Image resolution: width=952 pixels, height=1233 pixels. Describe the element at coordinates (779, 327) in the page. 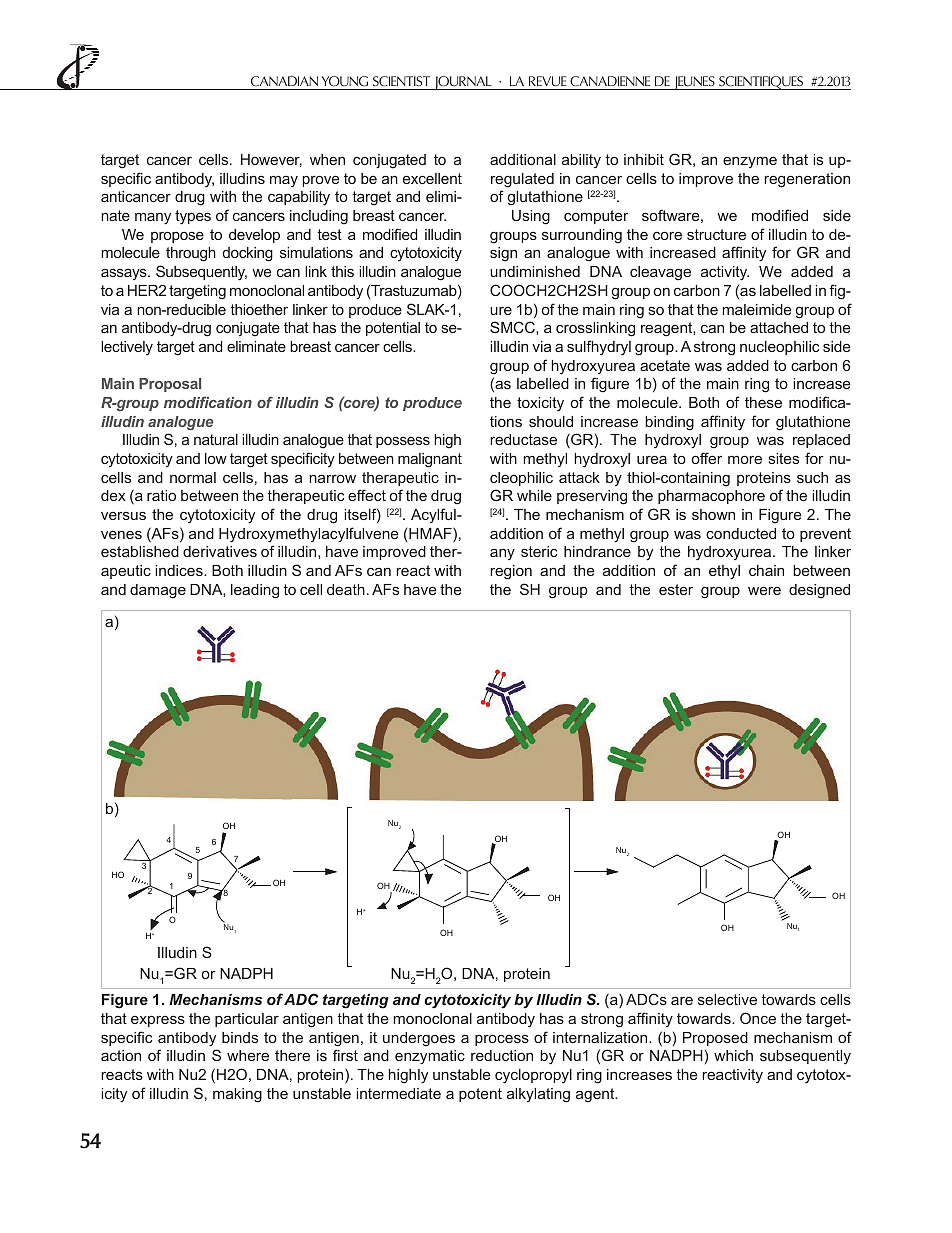

I see `attached` at that location.
